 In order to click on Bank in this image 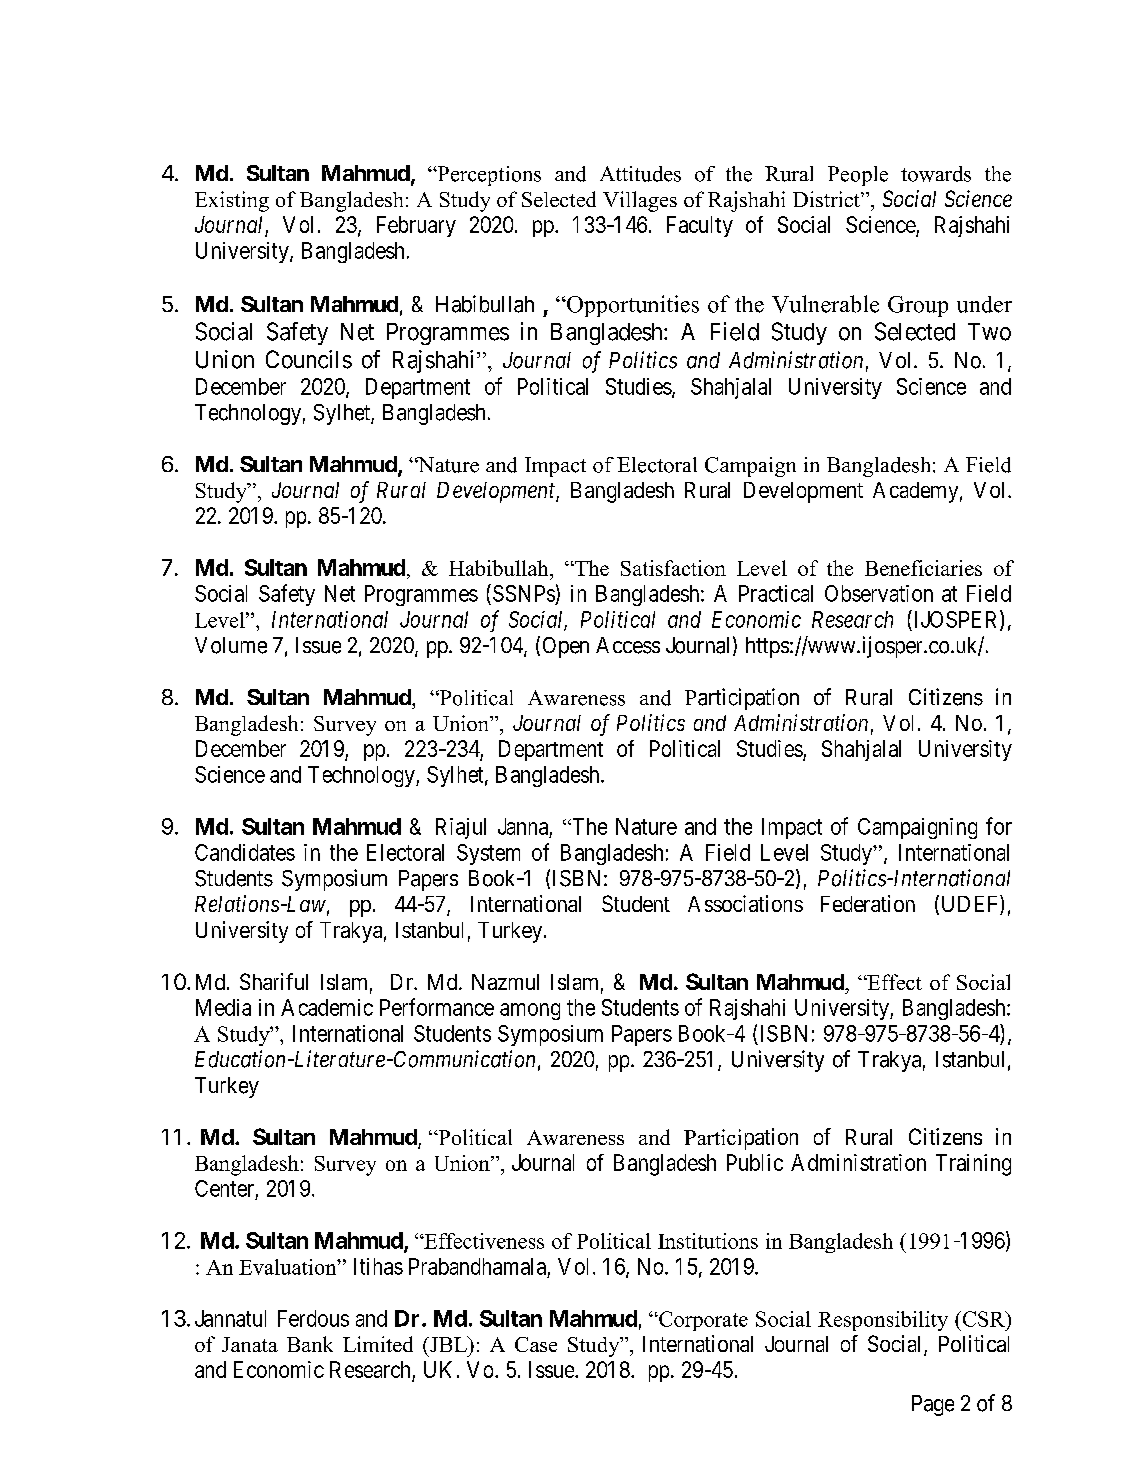, I will do `click(310, 1344)`.
